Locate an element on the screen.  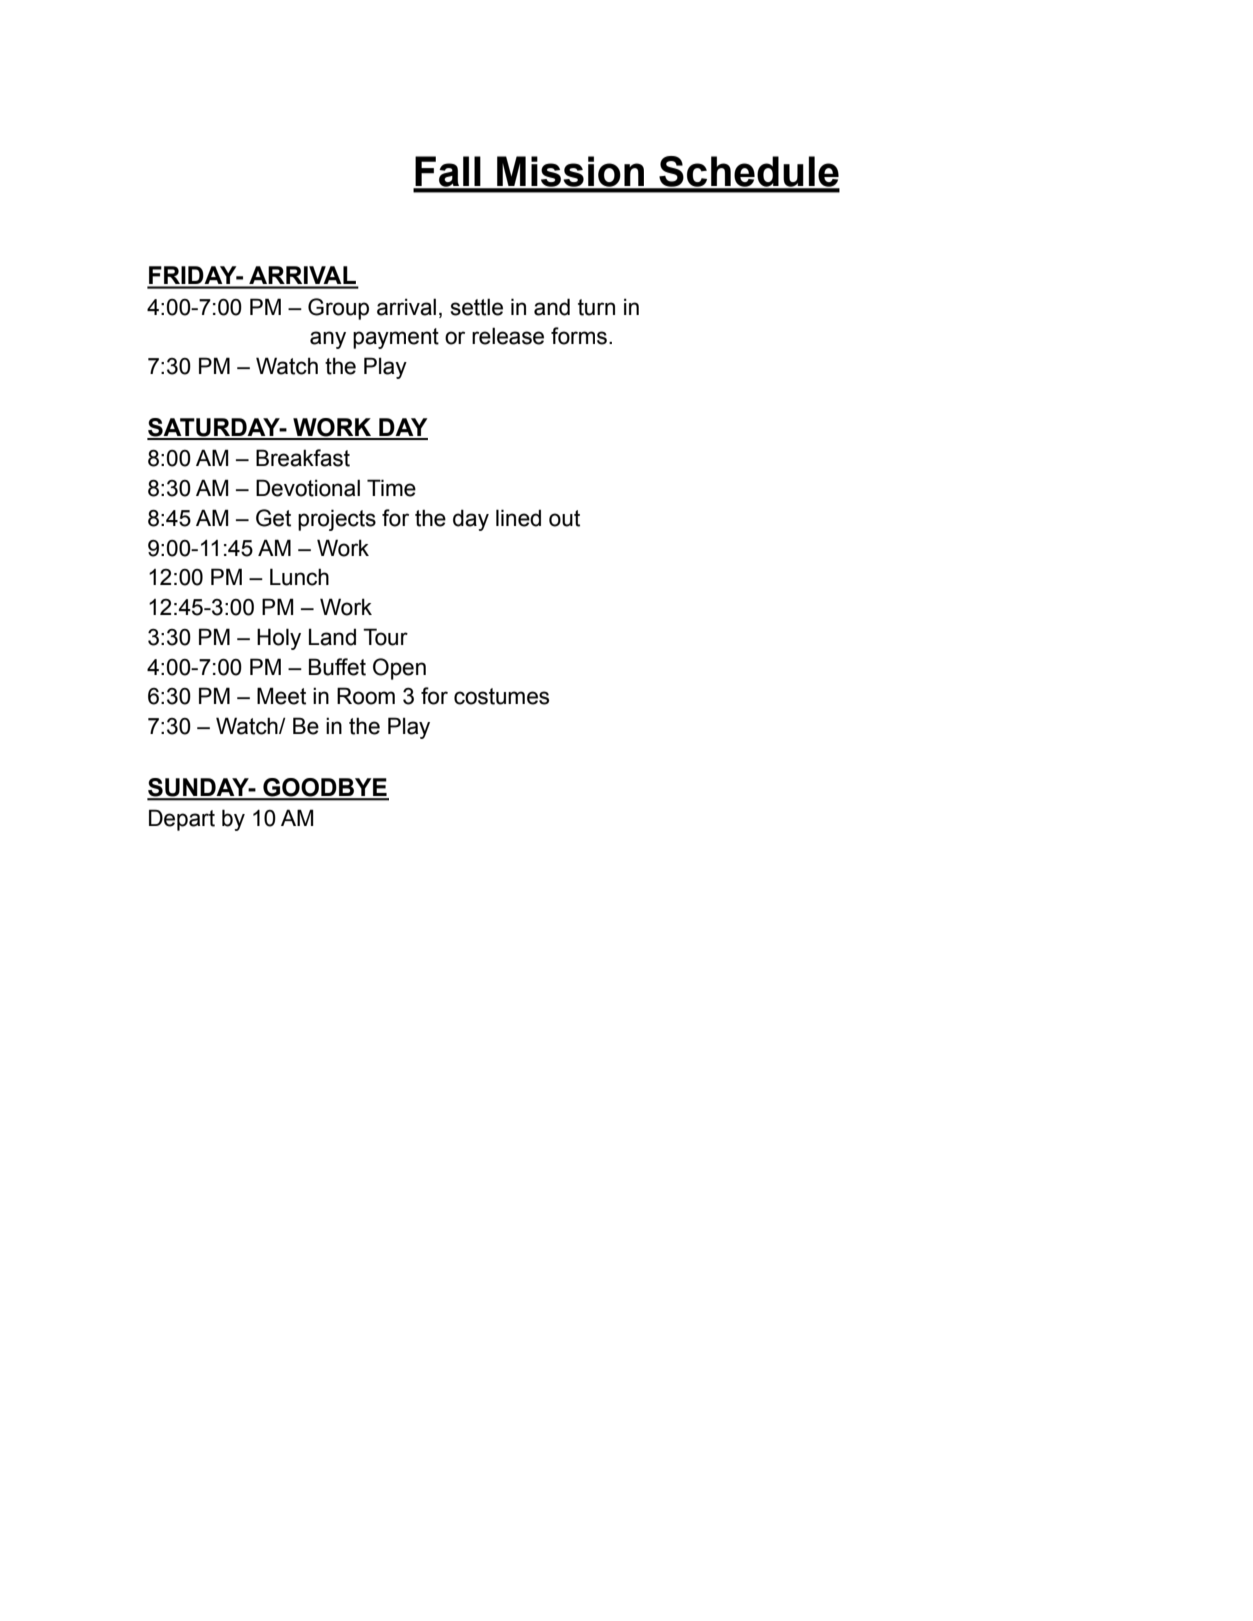
out is located at coordinates (564, 518).
